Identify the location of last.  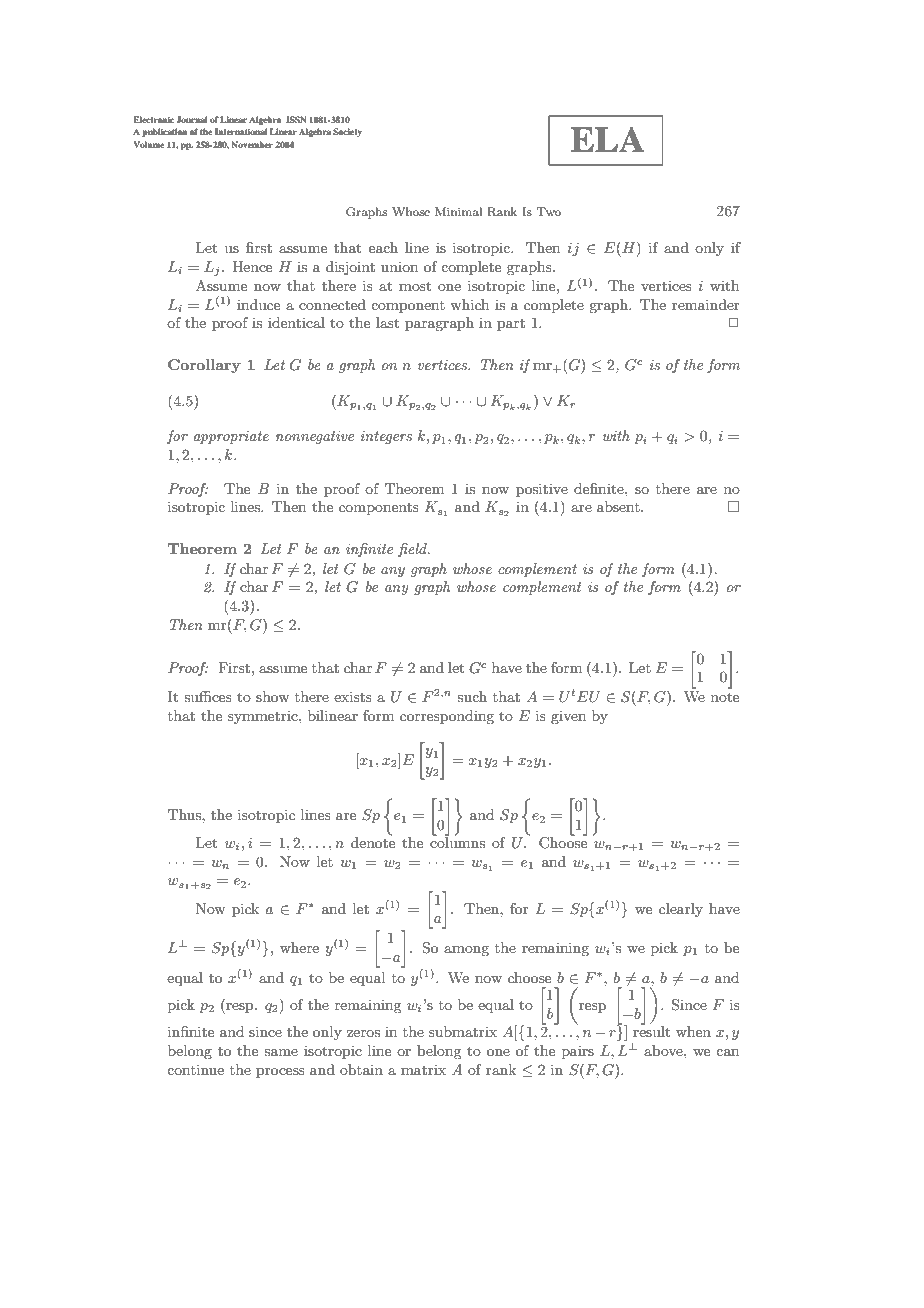
(387, 322).
